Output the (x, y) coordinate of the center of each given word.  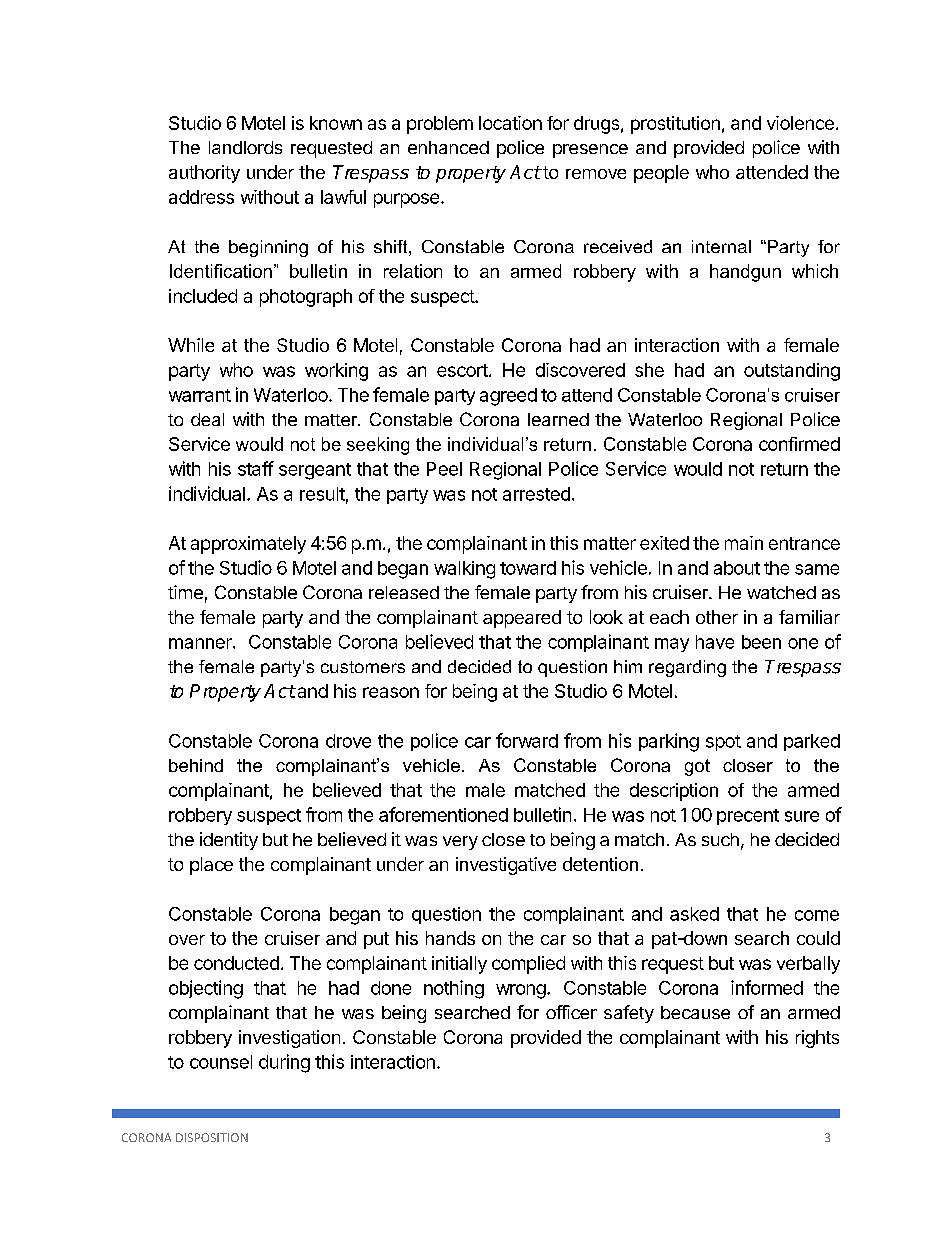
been (761, 642)
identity (229, 841)
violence (800, 123)
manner (201, 643)
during (284, 1063)
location (510, 123)
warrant (200, 395)
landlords (245, 147)
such (720, 839)
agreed (508, 397)
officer (571, 1012)
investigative (506, 866)
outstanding (792, 372)
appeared (522, 619)
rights (817, 1039)
